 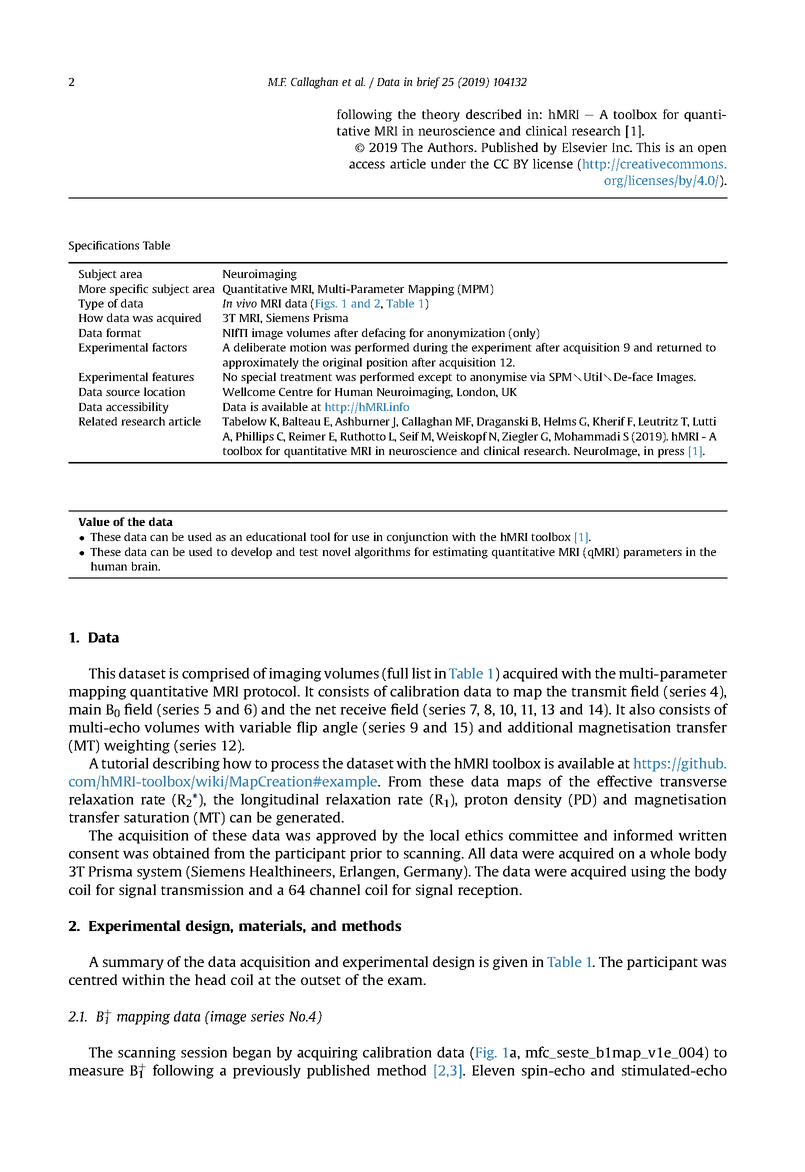 What do you see at coordinates (382, 553) in the screenshot?
I see `algorithms` at bounding box center [382, 553].
